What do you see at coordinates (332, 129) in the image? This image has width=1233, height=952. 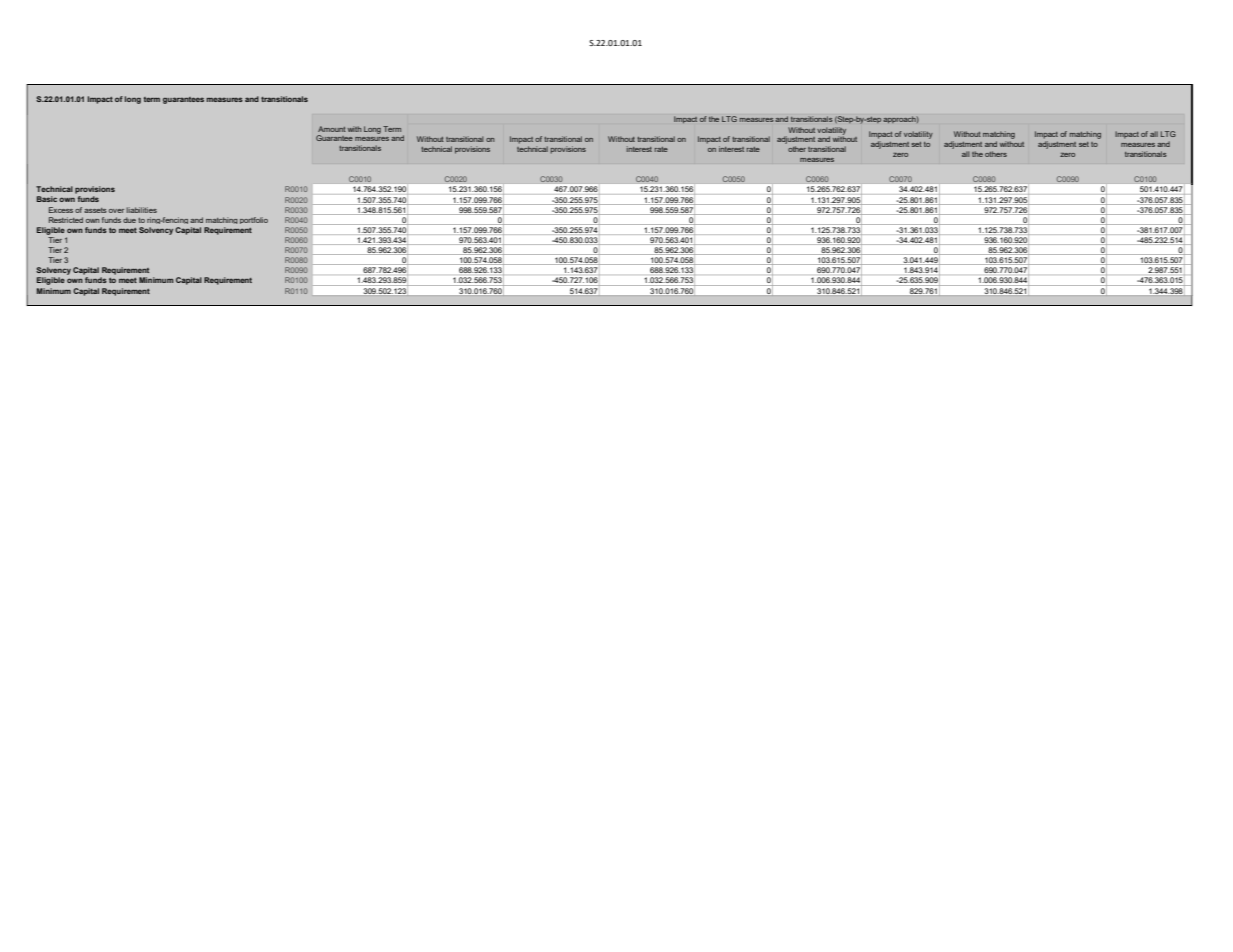 I see `Amount` at bounding box center [332, 129].
